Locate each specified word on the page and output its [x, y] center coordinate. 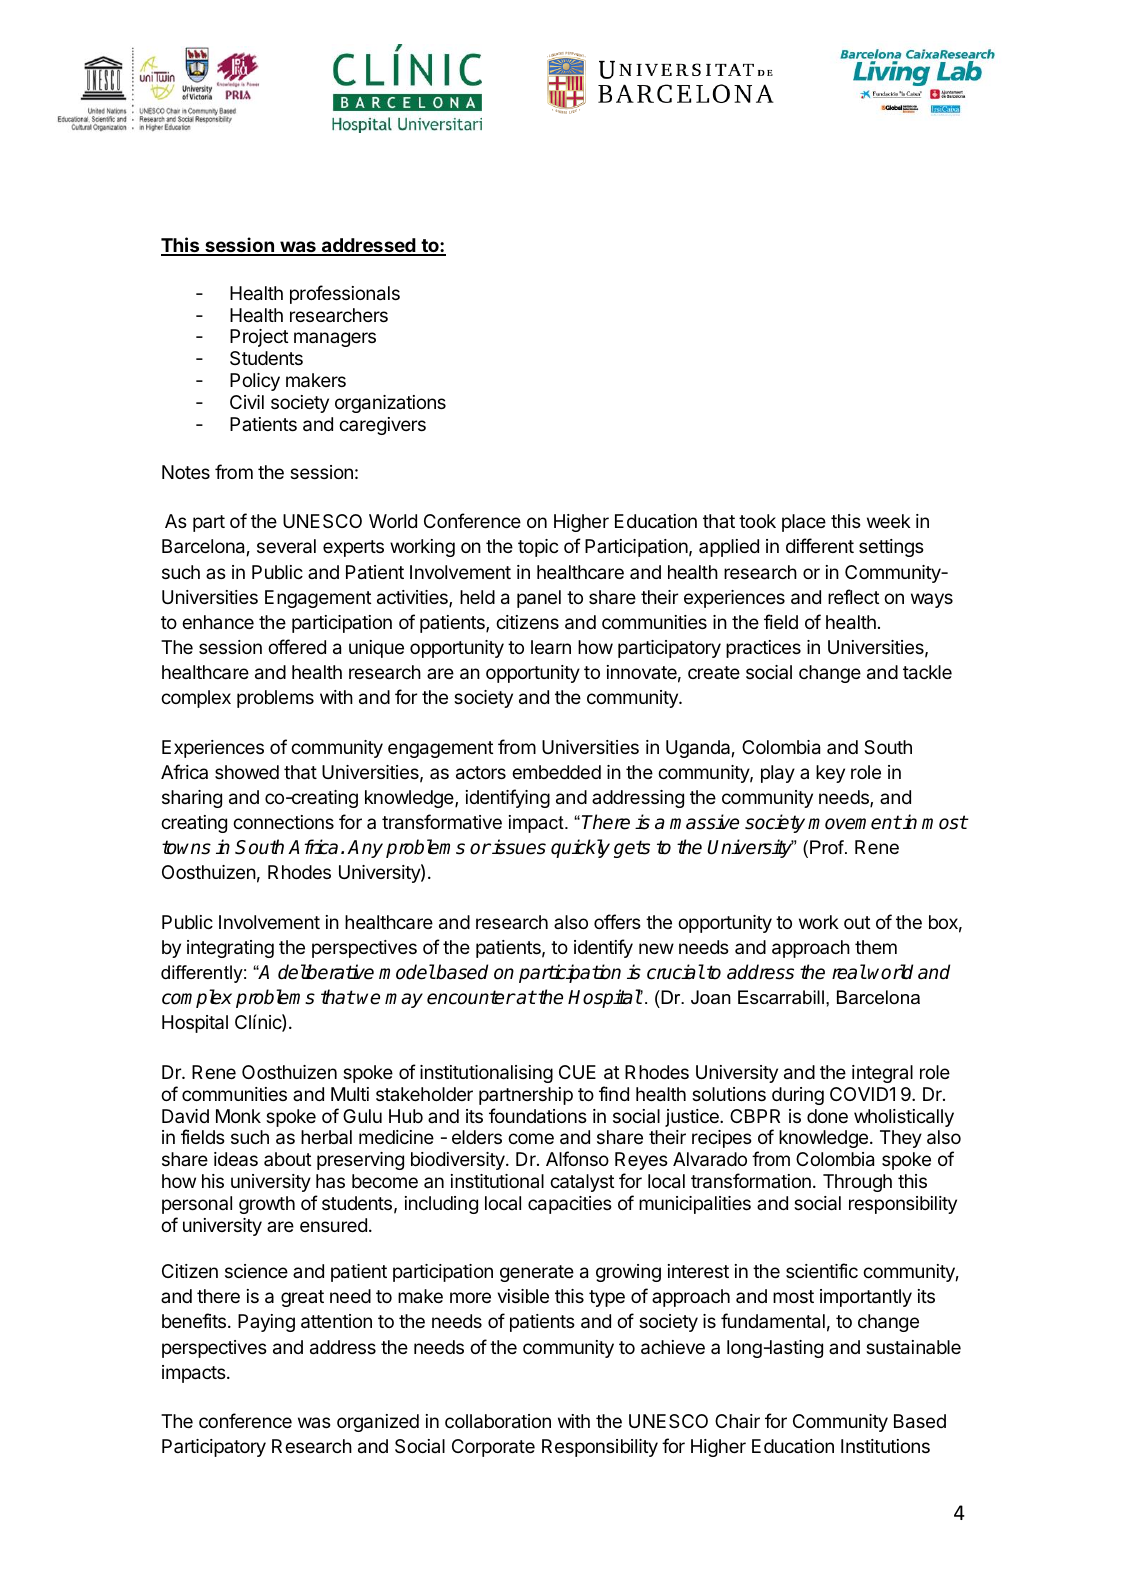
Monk [238, 1116]
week [889, 521]
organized [378, 1423]
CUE [577, 1072]
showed [247, 772]
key [830, 774]
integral [882, 1074]
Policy [255, 382]
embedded [556, 772]
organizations [390, 404]
